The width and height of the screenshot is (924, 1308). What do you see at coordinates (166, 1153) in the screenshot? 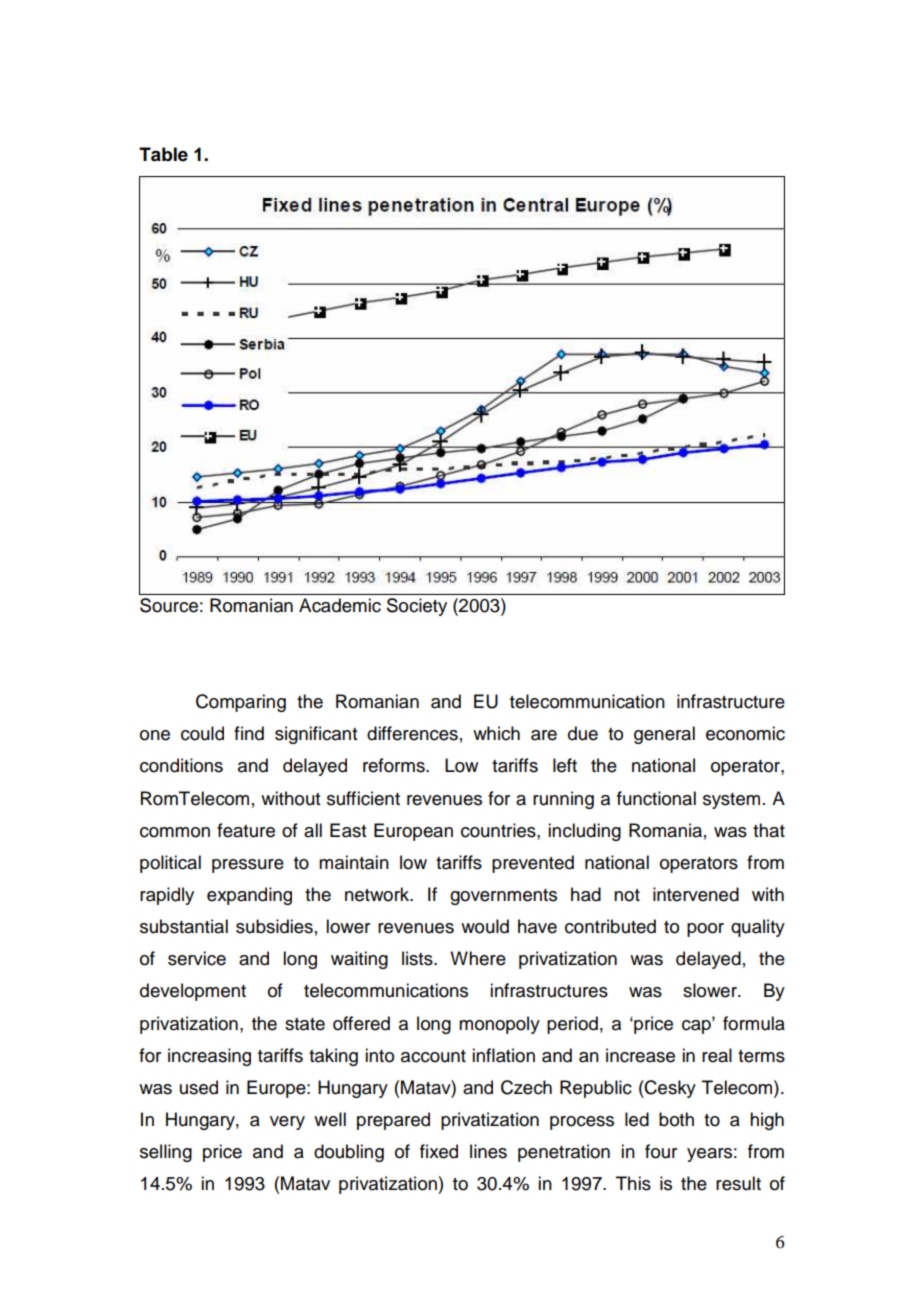
I see `selling` at bounding box center [166, 1153].
